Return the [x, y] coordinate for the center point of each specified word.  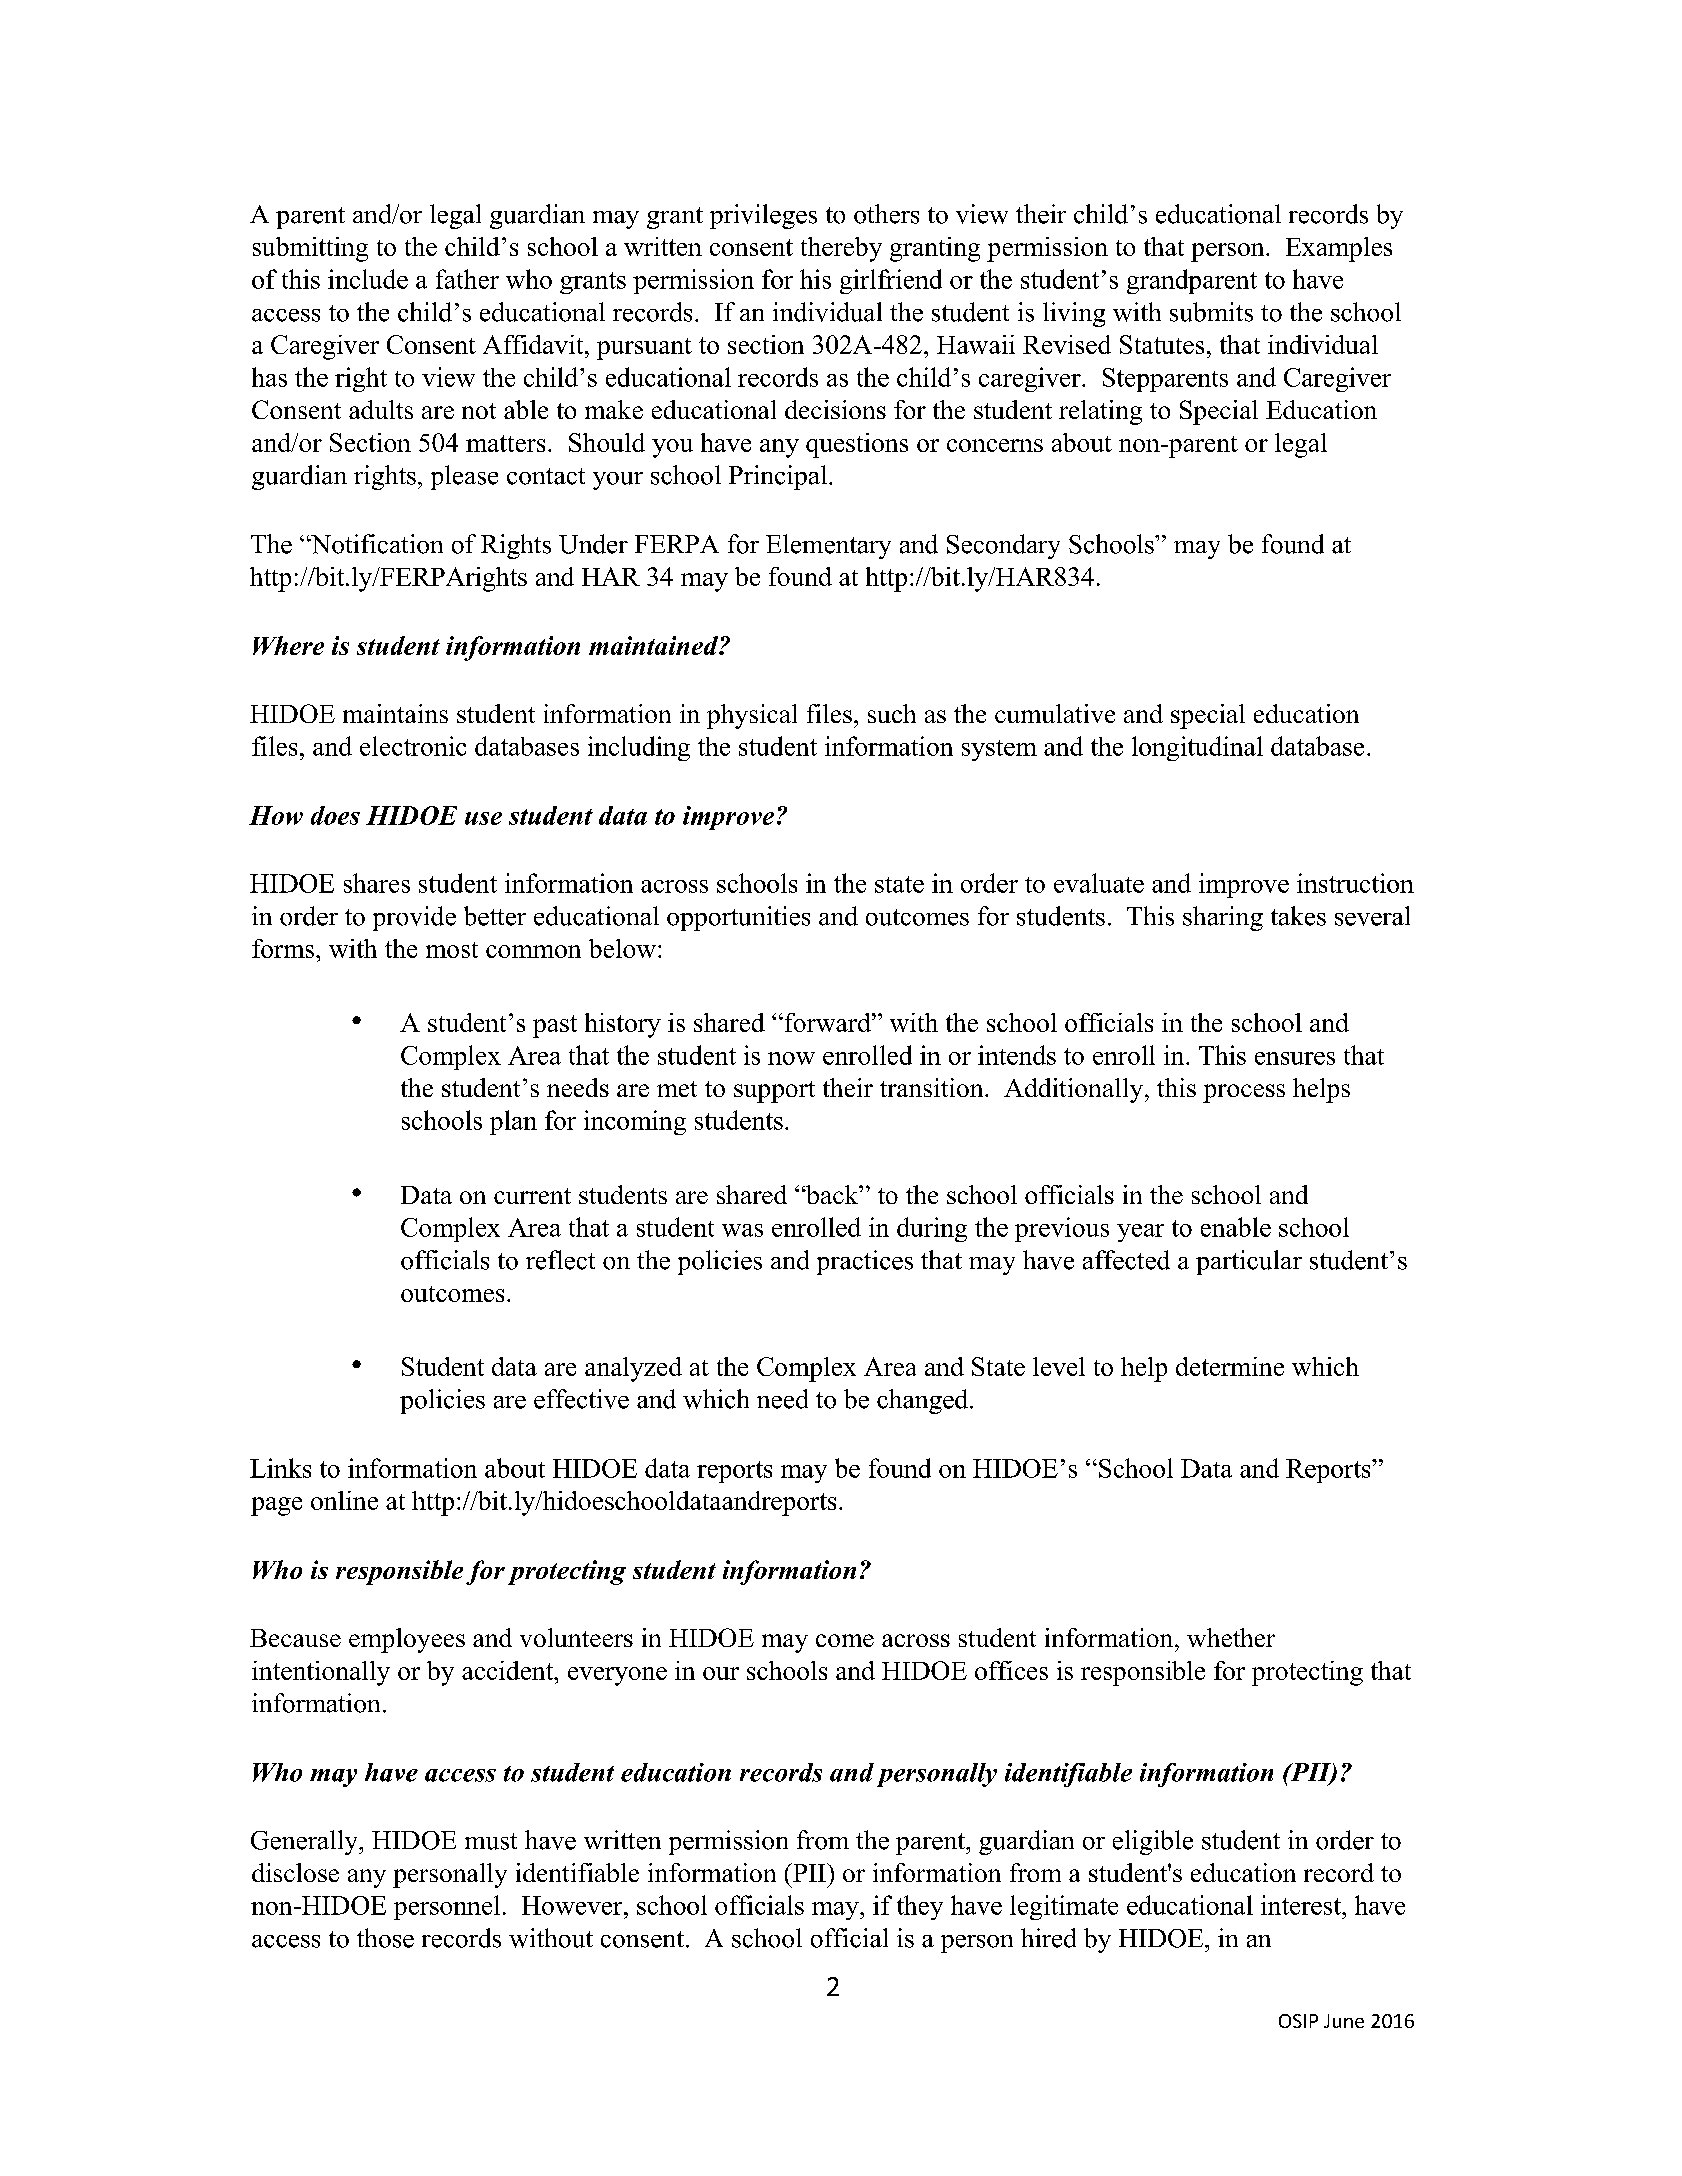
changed [924, 1401]
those [385, 1938]
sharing [1223, 918]
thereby [841, 249]
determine [1230, 1366]
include [368, 279]
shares [377, 883]
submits [1211, 312]
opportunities [738, 918]
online [344, 1500]
